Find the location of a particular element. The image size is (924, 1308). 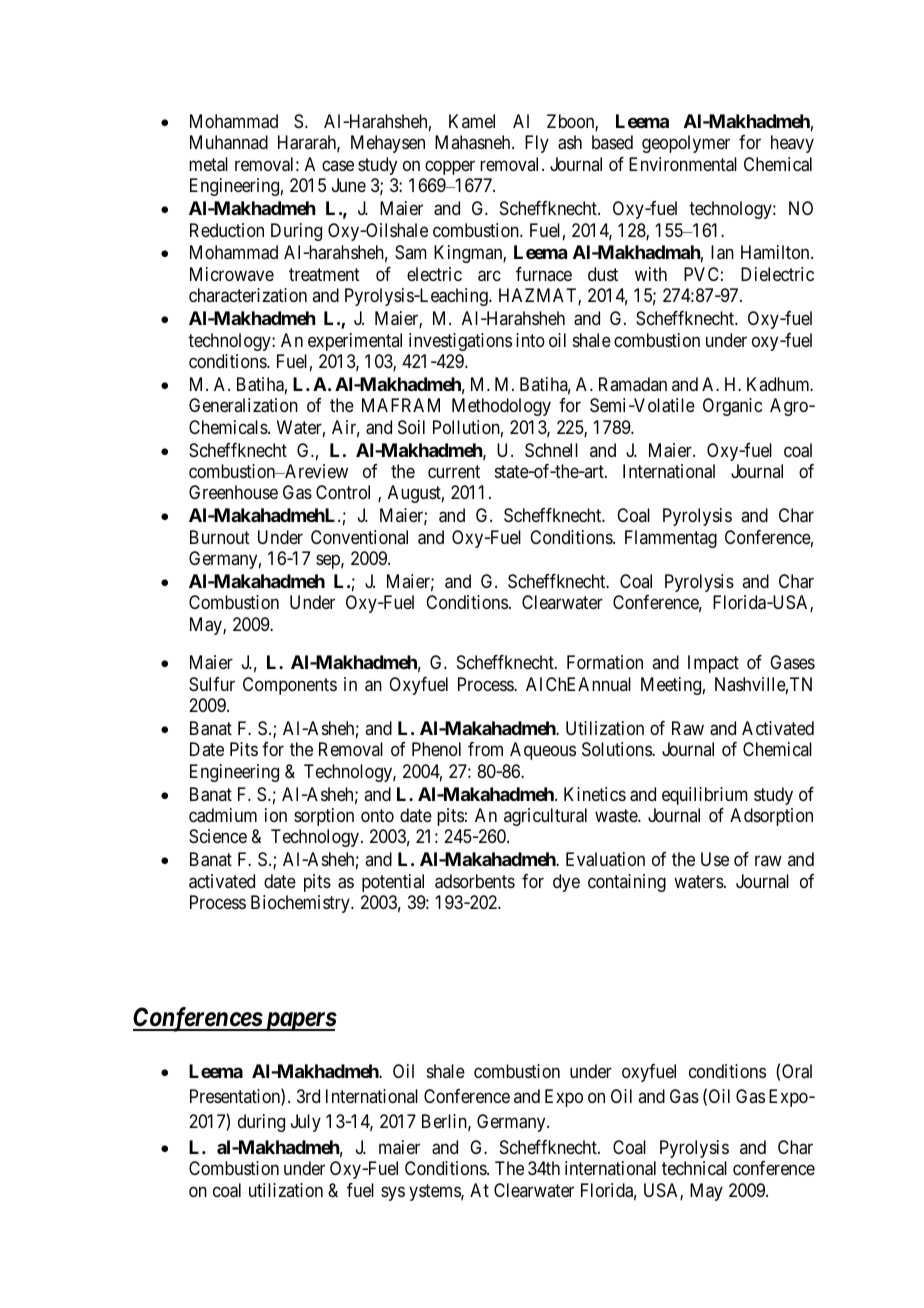

Impact is located at coordinates (713, 664).
